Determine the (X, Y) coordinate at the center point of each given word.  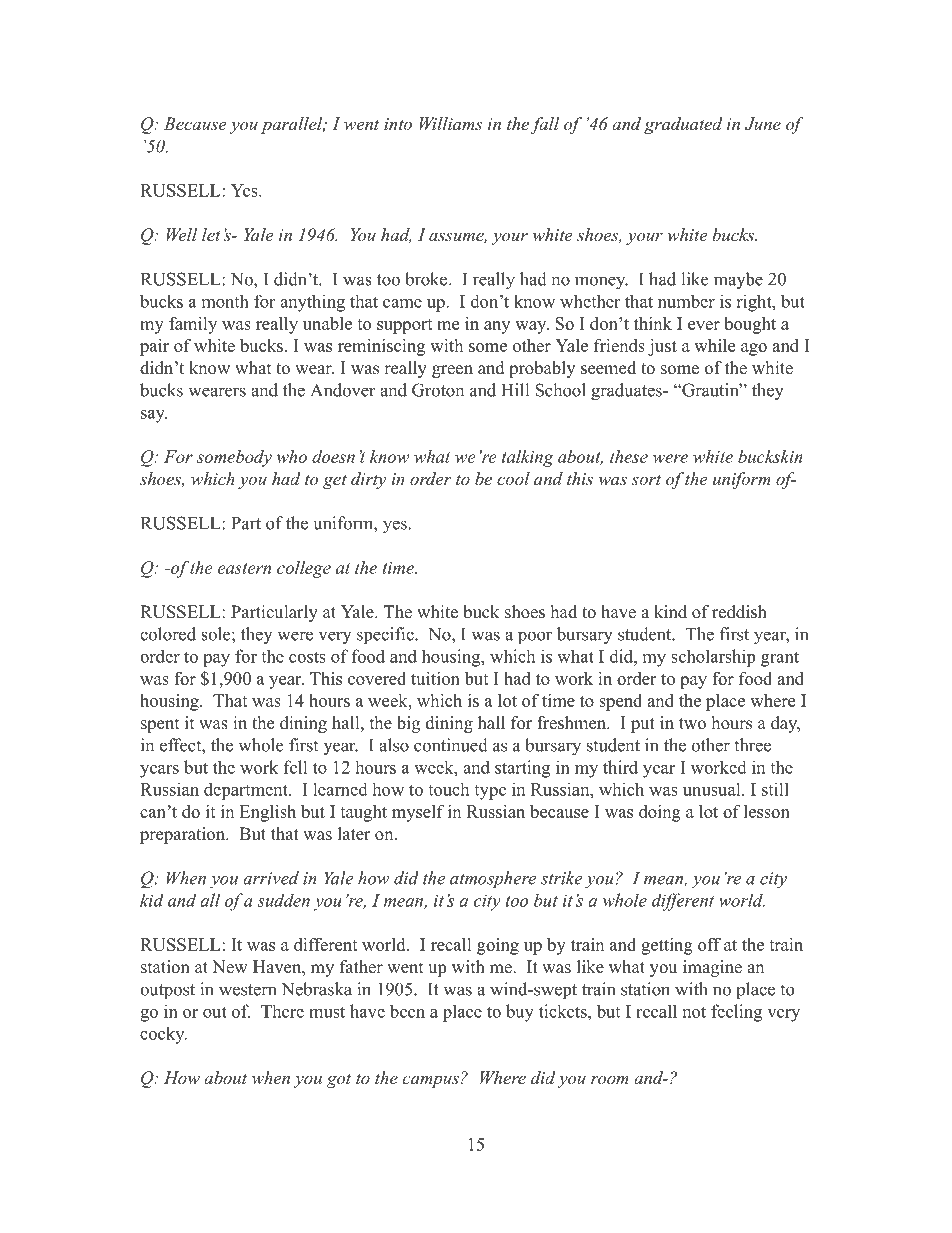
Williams (451, 123)
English (268, 813)
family (193, 325)
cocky (163, 1035)
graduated (683, 125)
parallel (293, 125)
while (714, 345)
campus (430, 1081)
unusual (712, 789)
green (452, 371)
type (490, 792)
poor (535, 638)
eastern (244, 568)
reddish (739, 612)
